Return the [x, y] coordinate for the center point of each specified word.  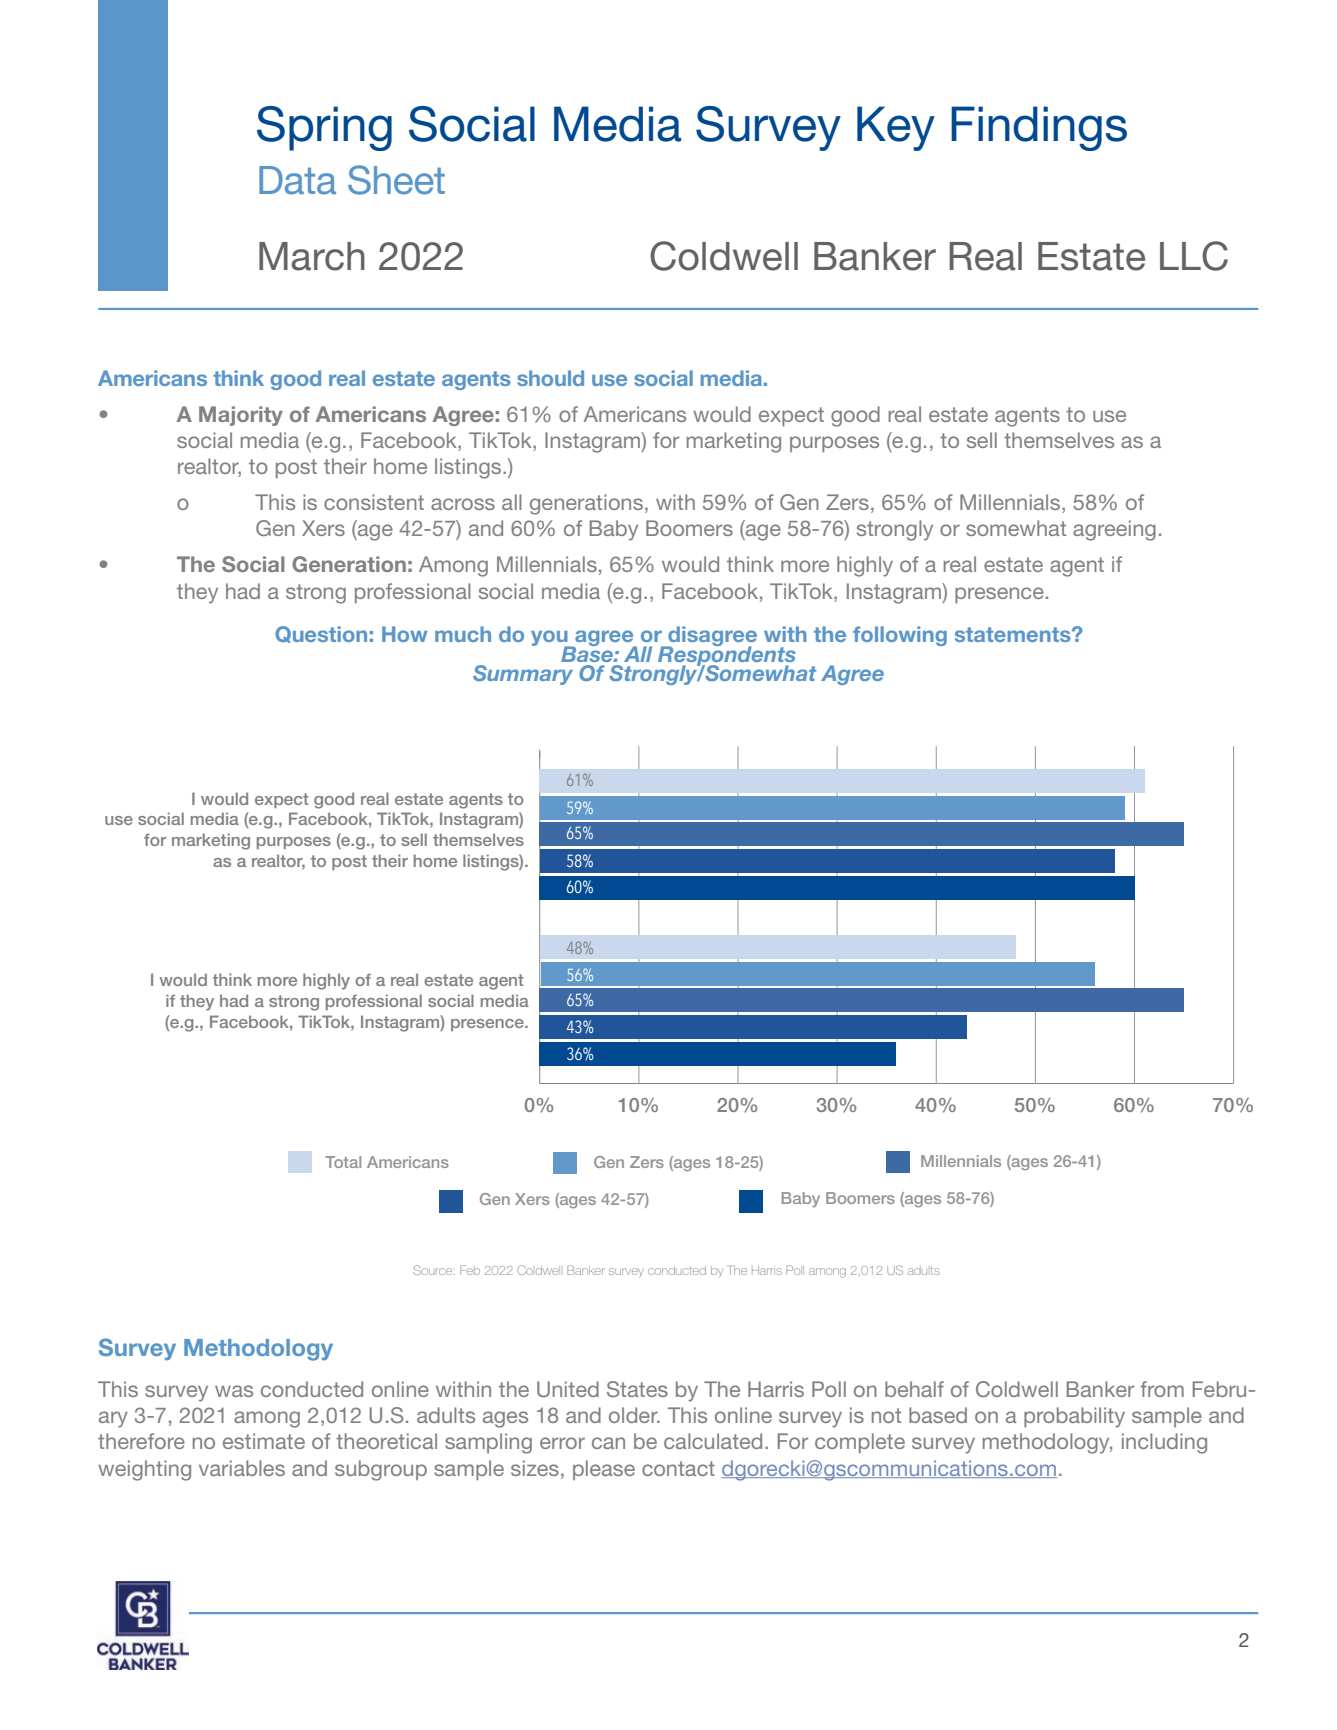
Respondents [727, 656]
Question [321, 634]
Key [896, 128]
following [900, 636]
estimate [264, 1441]
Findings [1039, 128]
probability [1074, 1417]
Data [297, 180]
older [634, 1415]
